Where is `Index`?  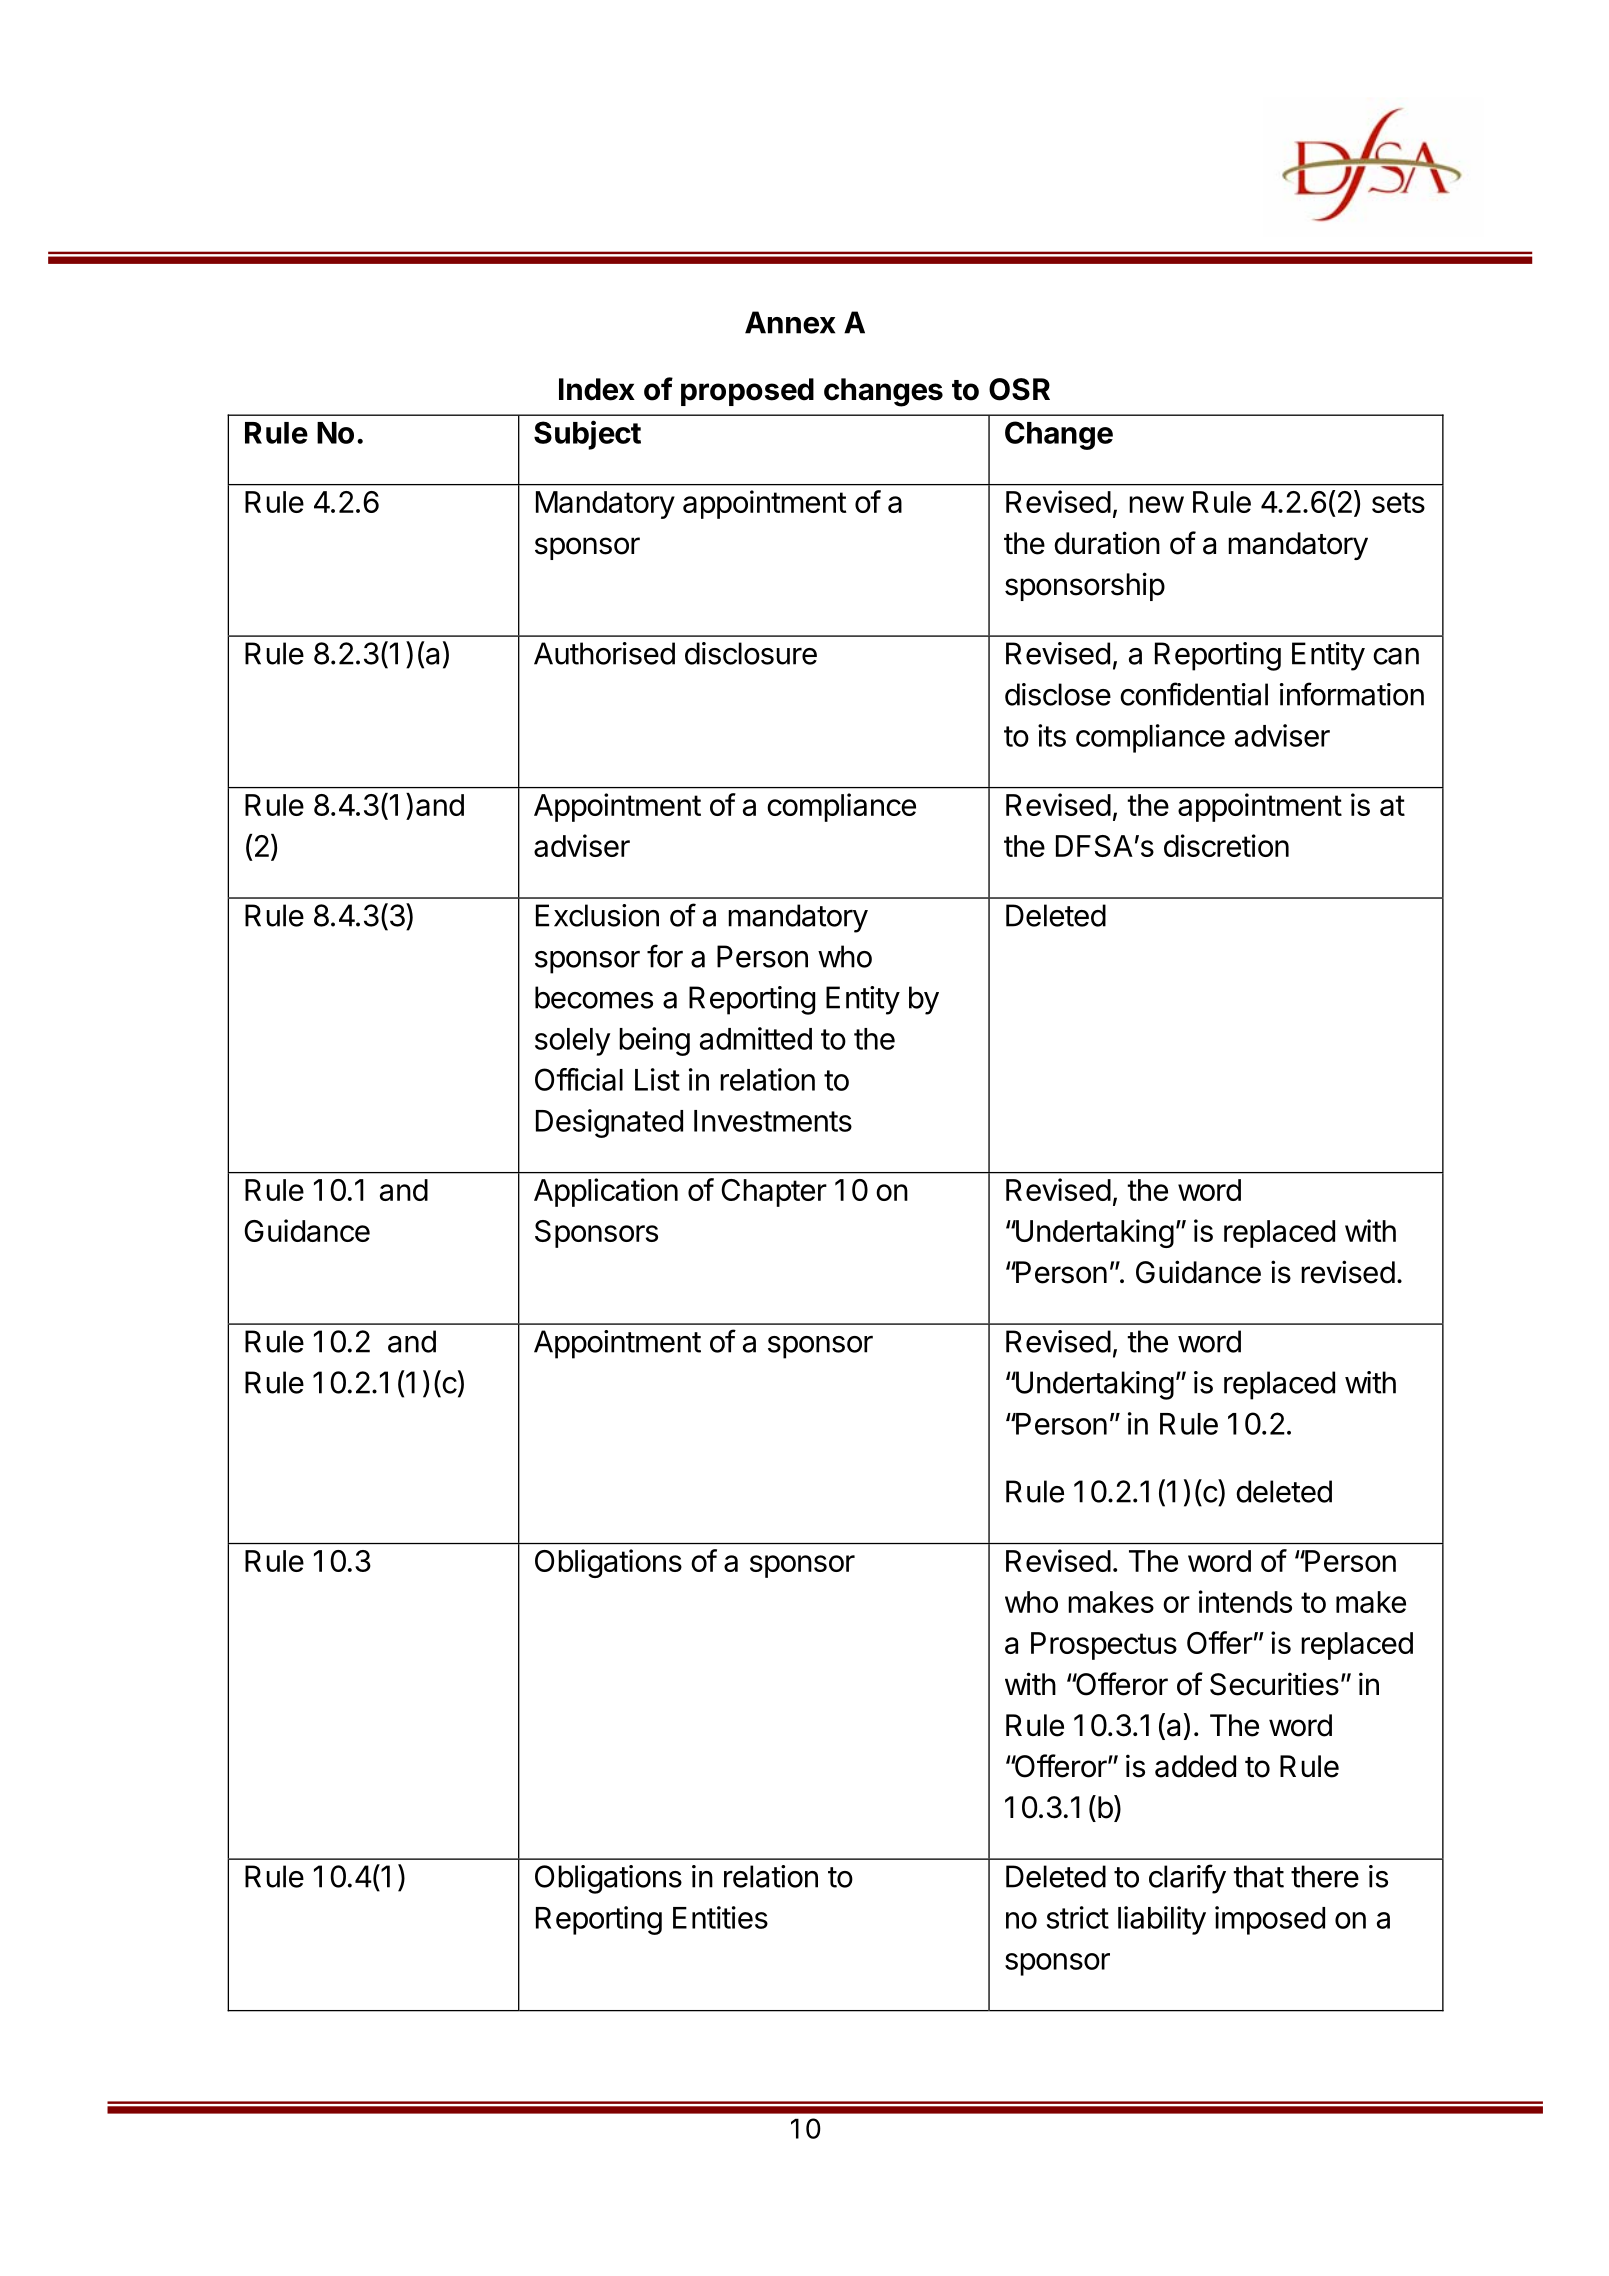
Index is located at coordinates (597, 389).
